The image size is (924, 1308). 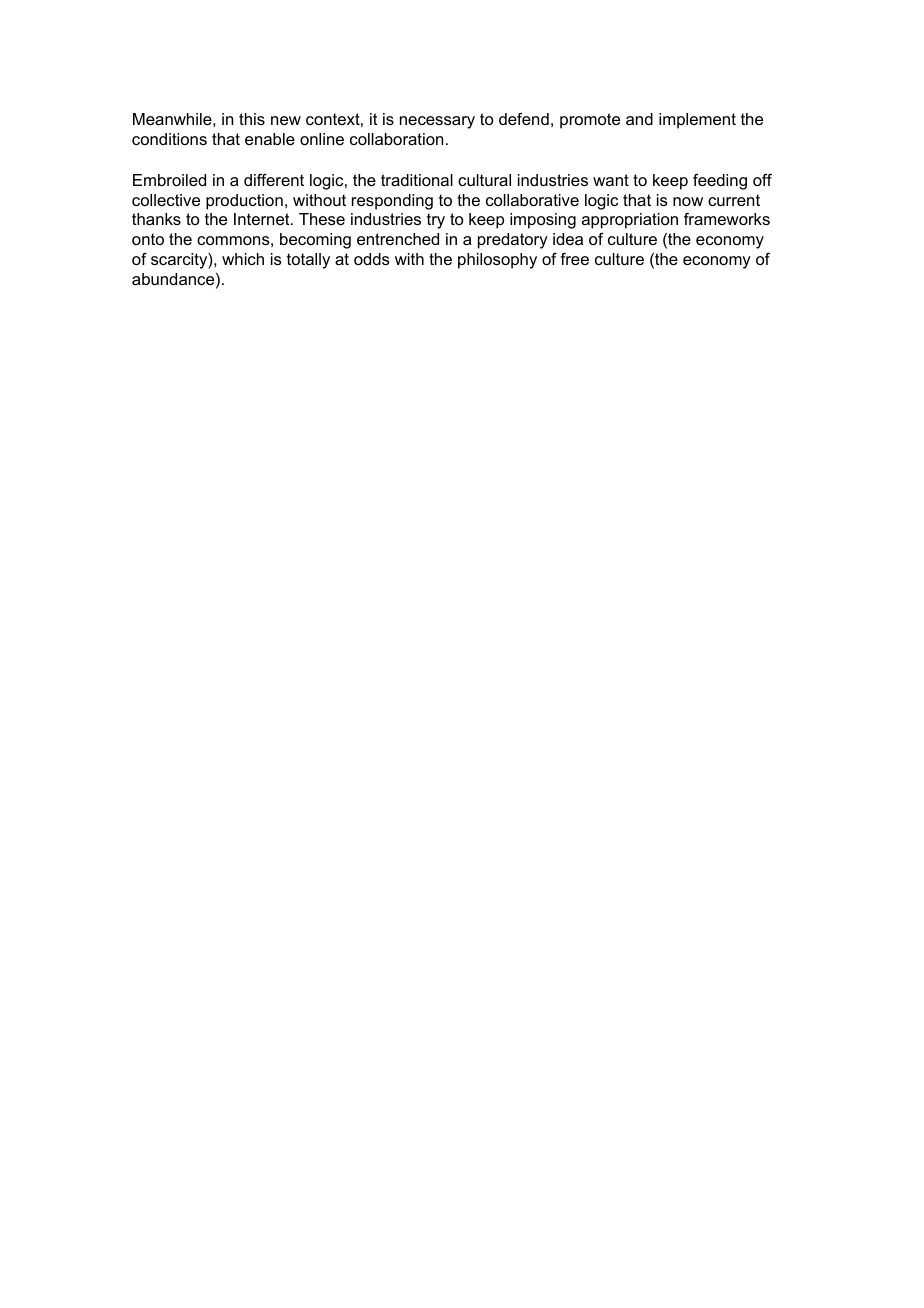 What do you see at coordinates (688, 201) in the screenshot?
I see `now` at bounding box center [688, 201].
